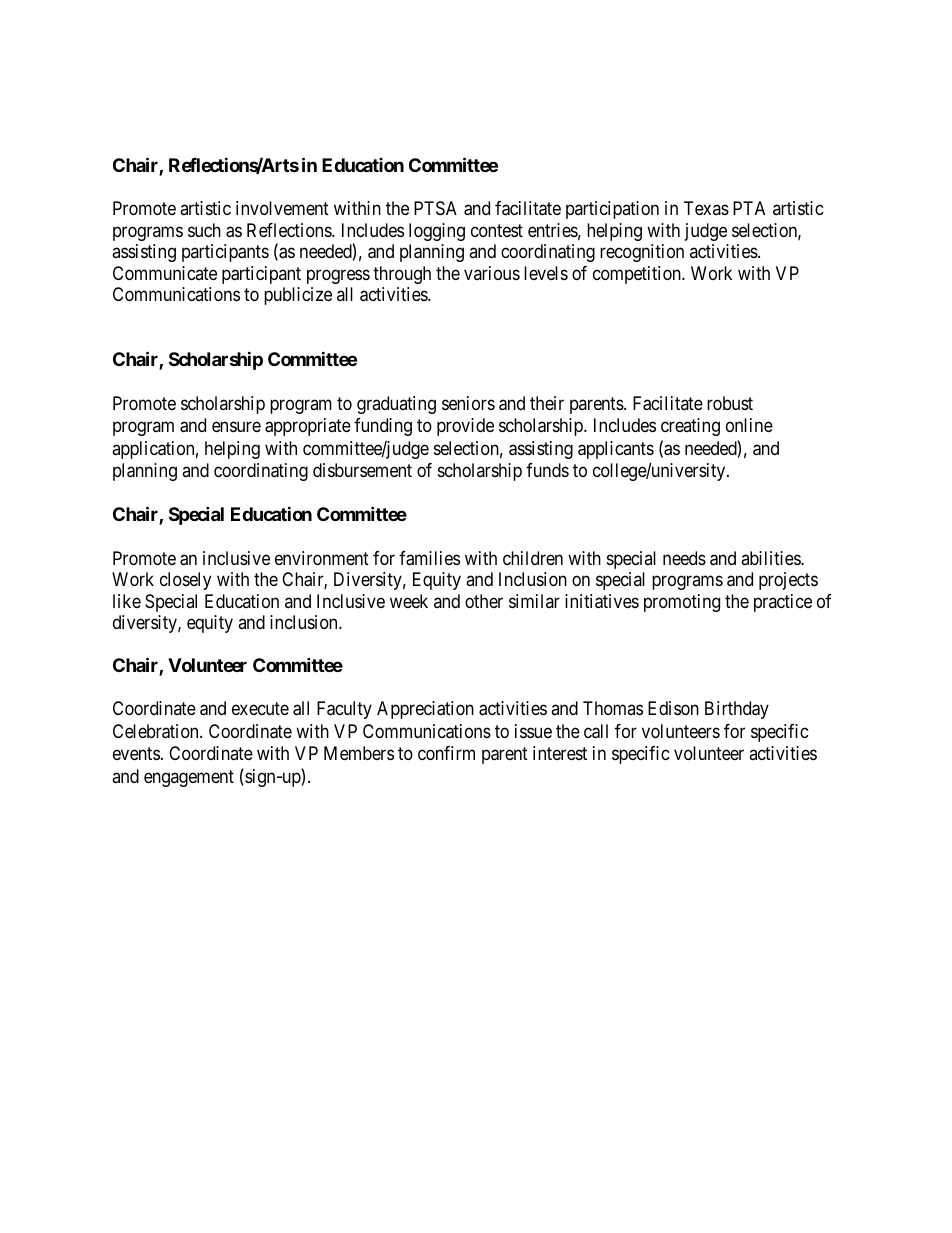  Describe the element at coordinates (127, 601) in the screenshot. I see `like` at that location.
